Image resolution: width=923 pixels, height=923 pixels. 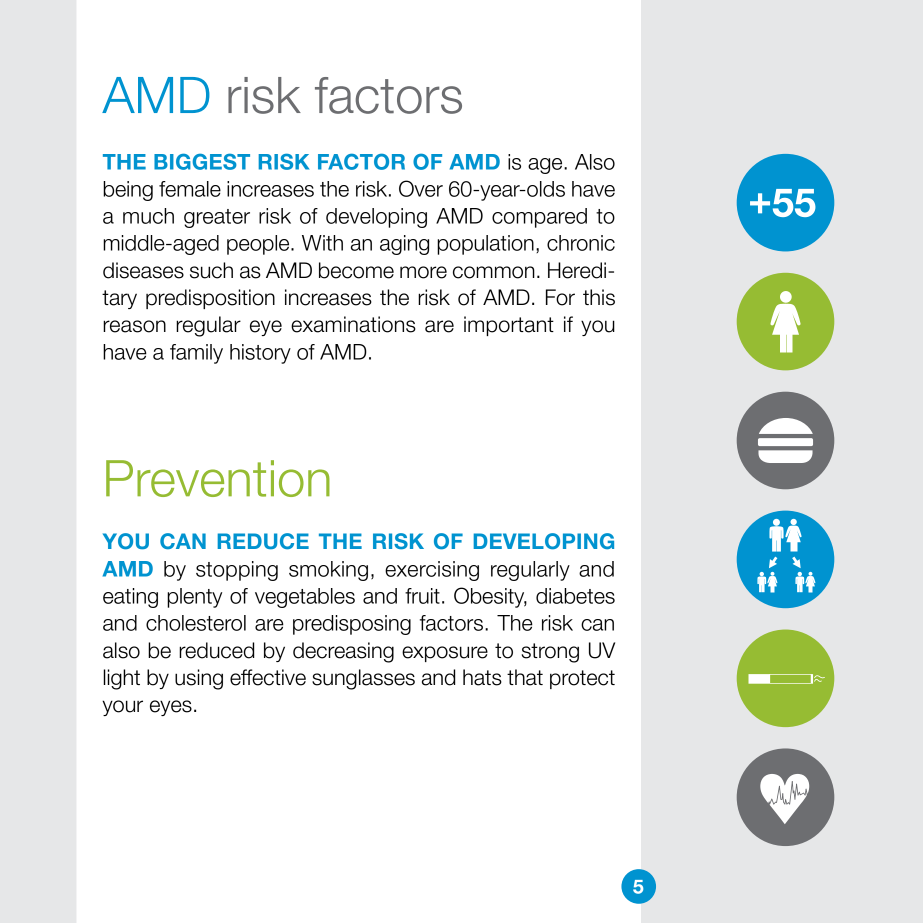 I want to click on stopping, so click(x=237, y=571).
